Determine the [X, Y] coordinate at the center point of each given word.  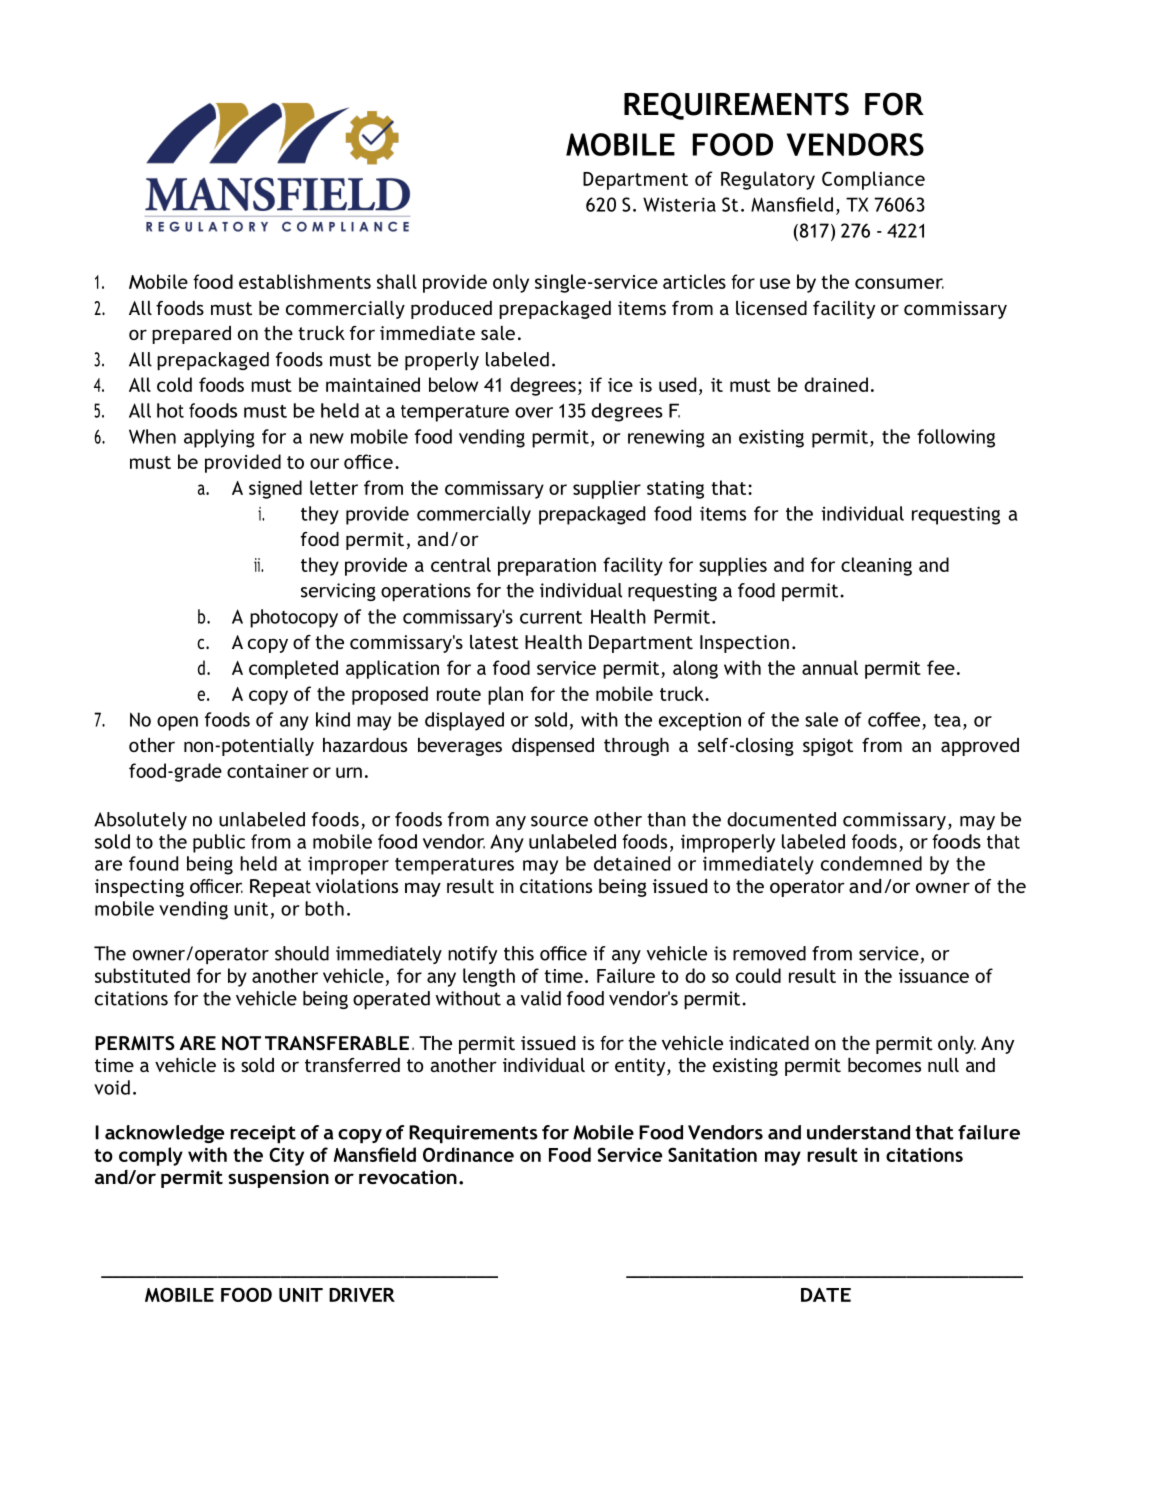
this [519, 953]
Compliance [873, 180]
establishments [305, 281]
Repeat [280, 888]
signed [275, 489]
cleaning [876, 566]
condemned [871, 863]
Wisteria [679, 204]
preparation [547, 567]
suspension [278, 1179]
